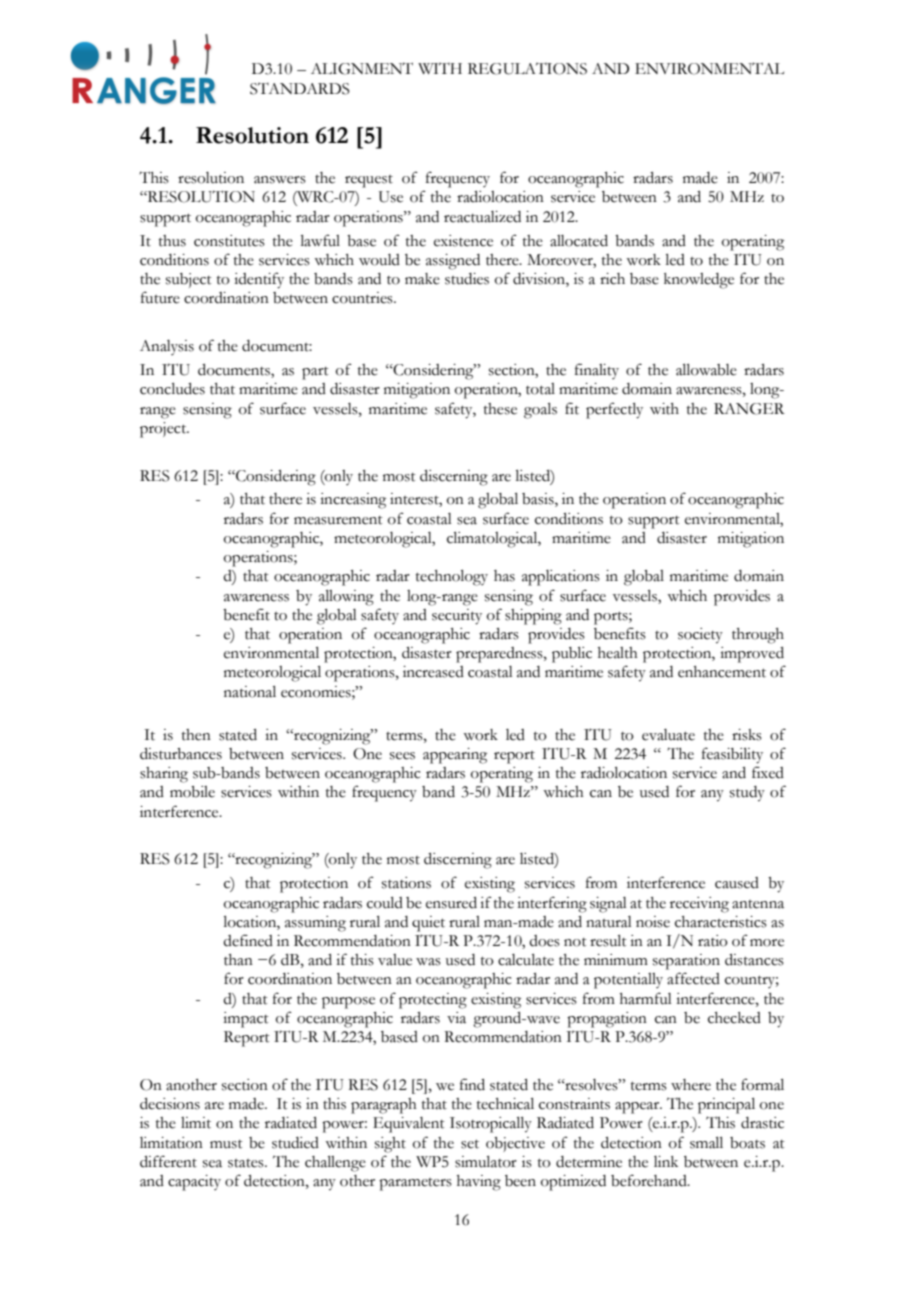  Describe the element at coordinates (579, 241) in the screenshot. I see `allocated` at that location.
